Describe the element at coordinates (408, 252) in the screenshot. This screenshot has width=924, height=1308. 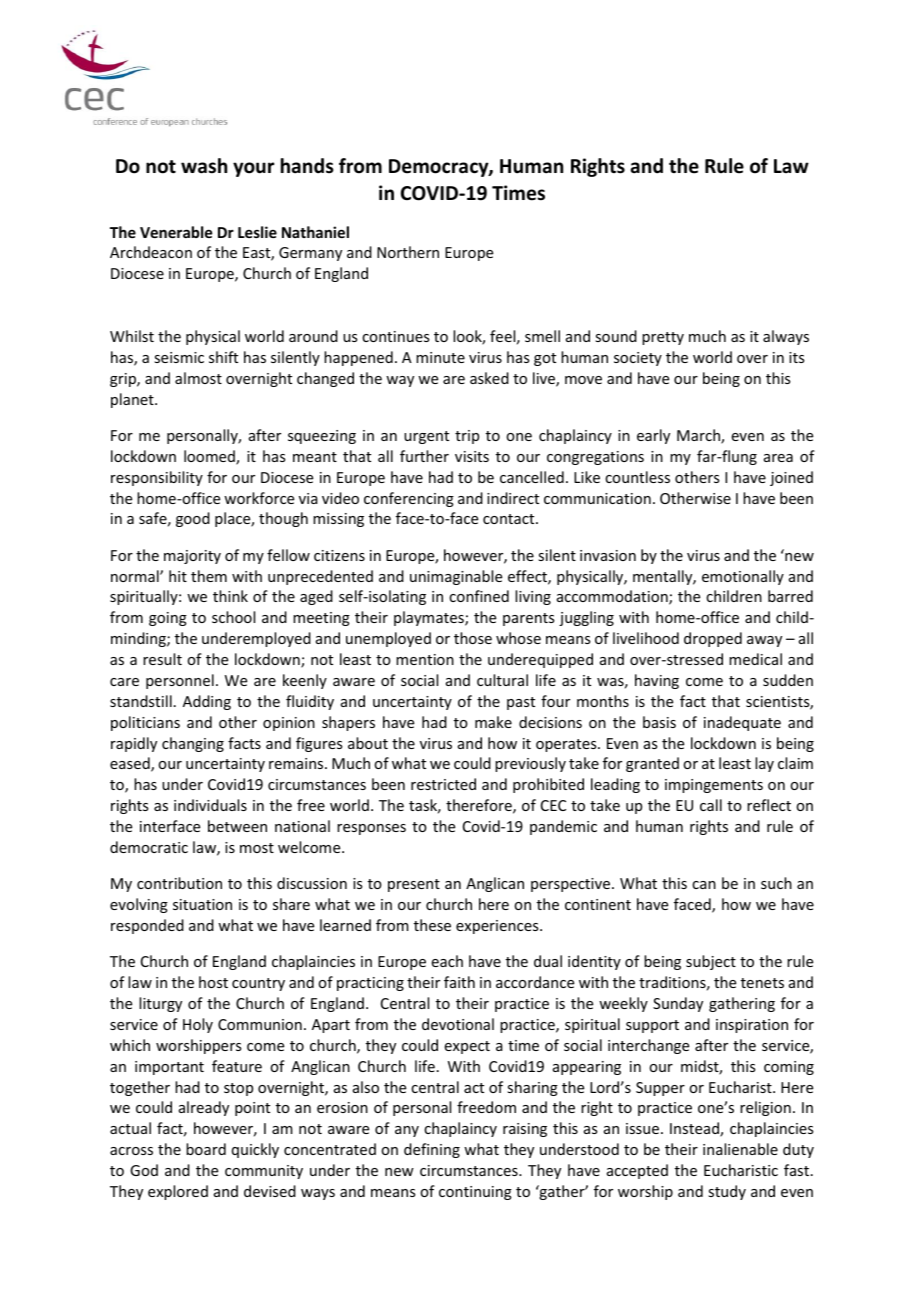
I see `Northern` at that location.
